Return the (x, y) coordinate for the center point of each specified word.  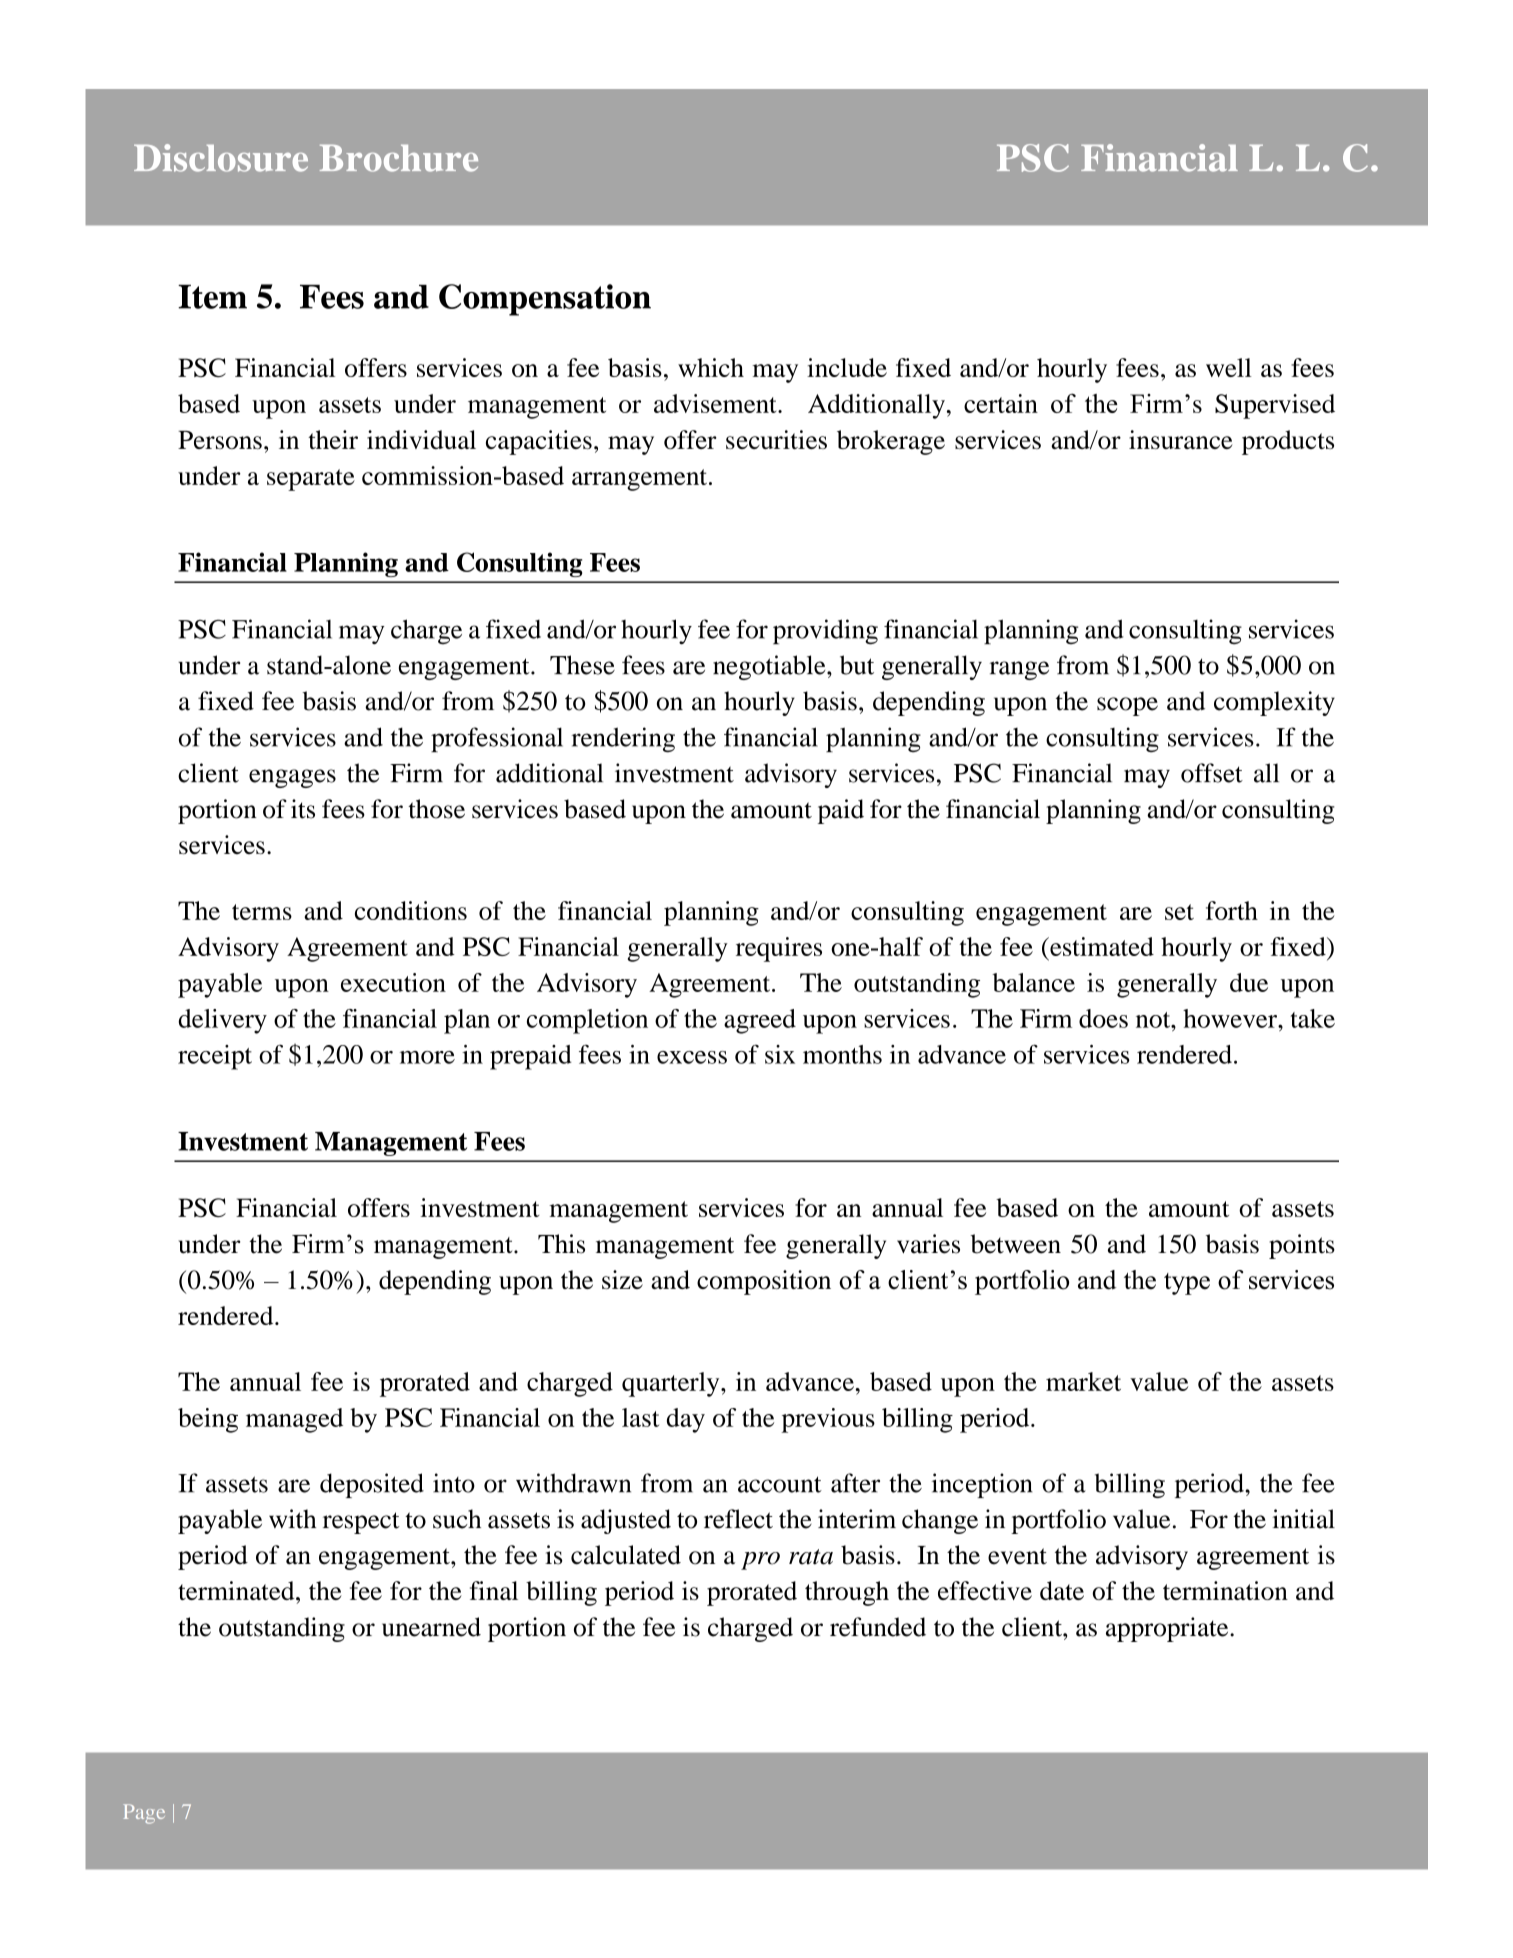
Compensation (545, 300)
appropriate (1168, 1629)
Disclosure (221, 158)
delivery (222, 1021)
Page (144, 1814)
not (1154, 1020)
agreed (760, 1021)
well (1229, 367)
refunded (878, 1627)
